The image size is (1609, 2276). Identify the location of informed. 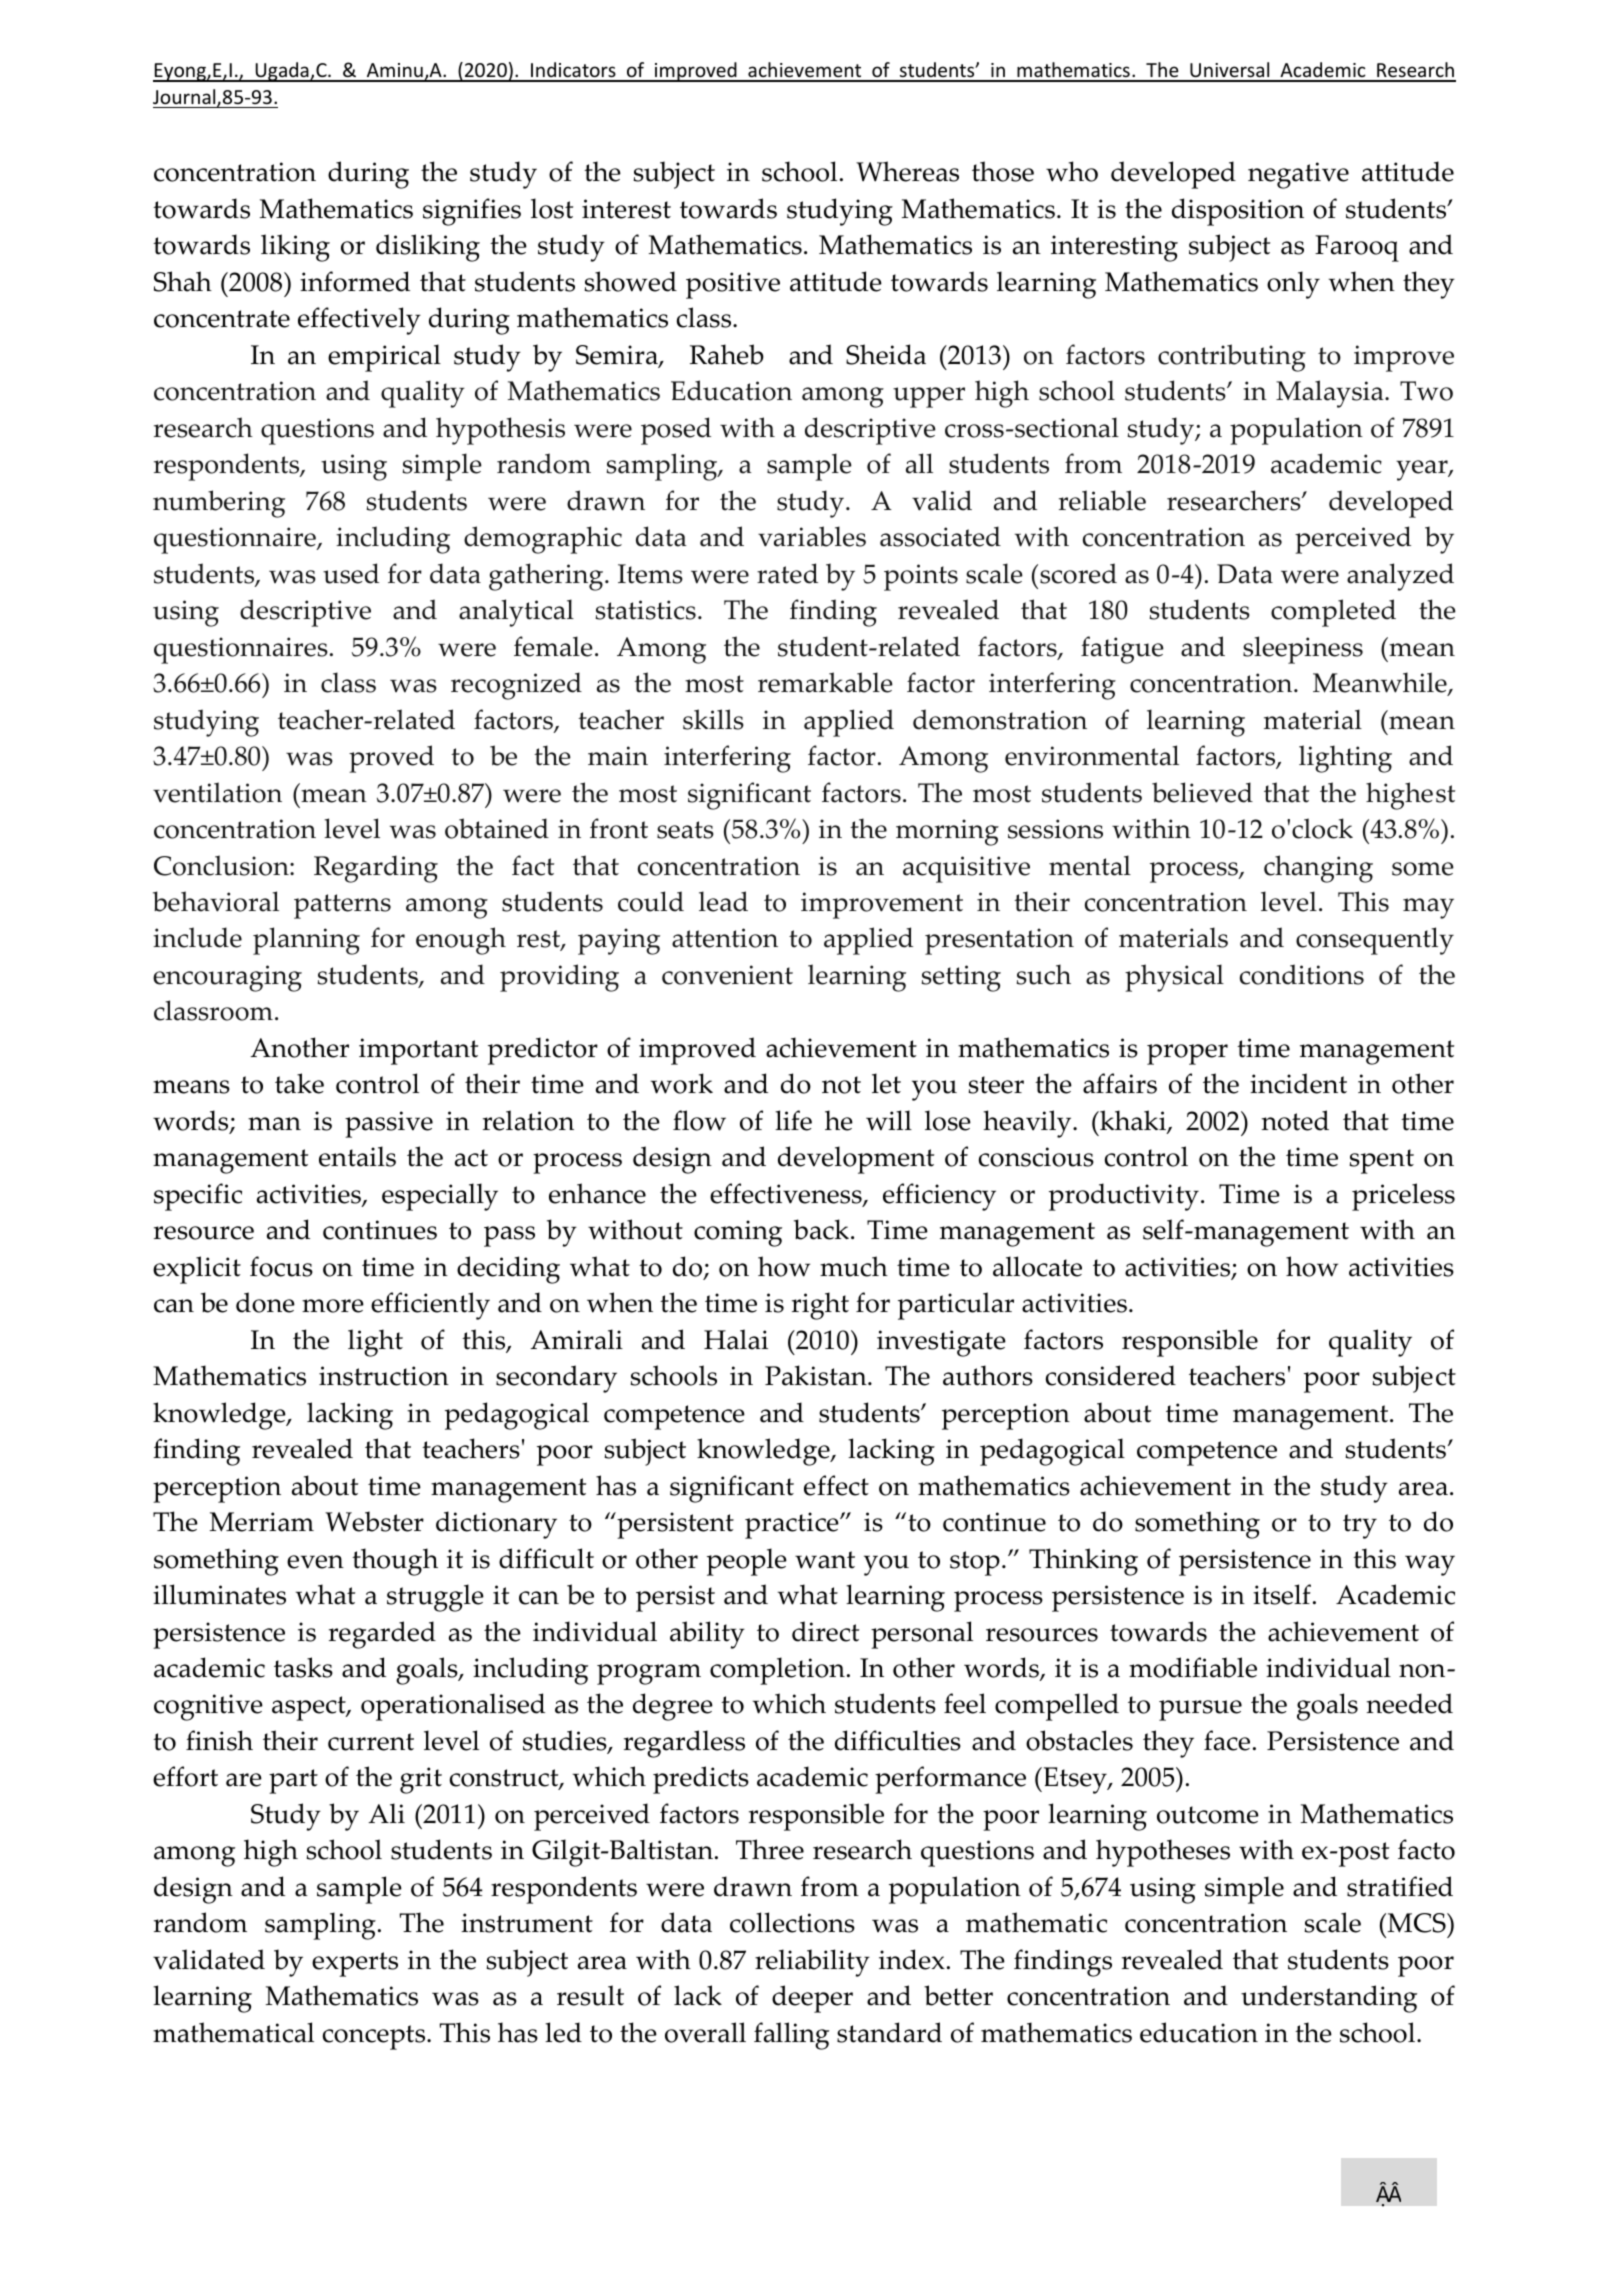
(355, 281).
